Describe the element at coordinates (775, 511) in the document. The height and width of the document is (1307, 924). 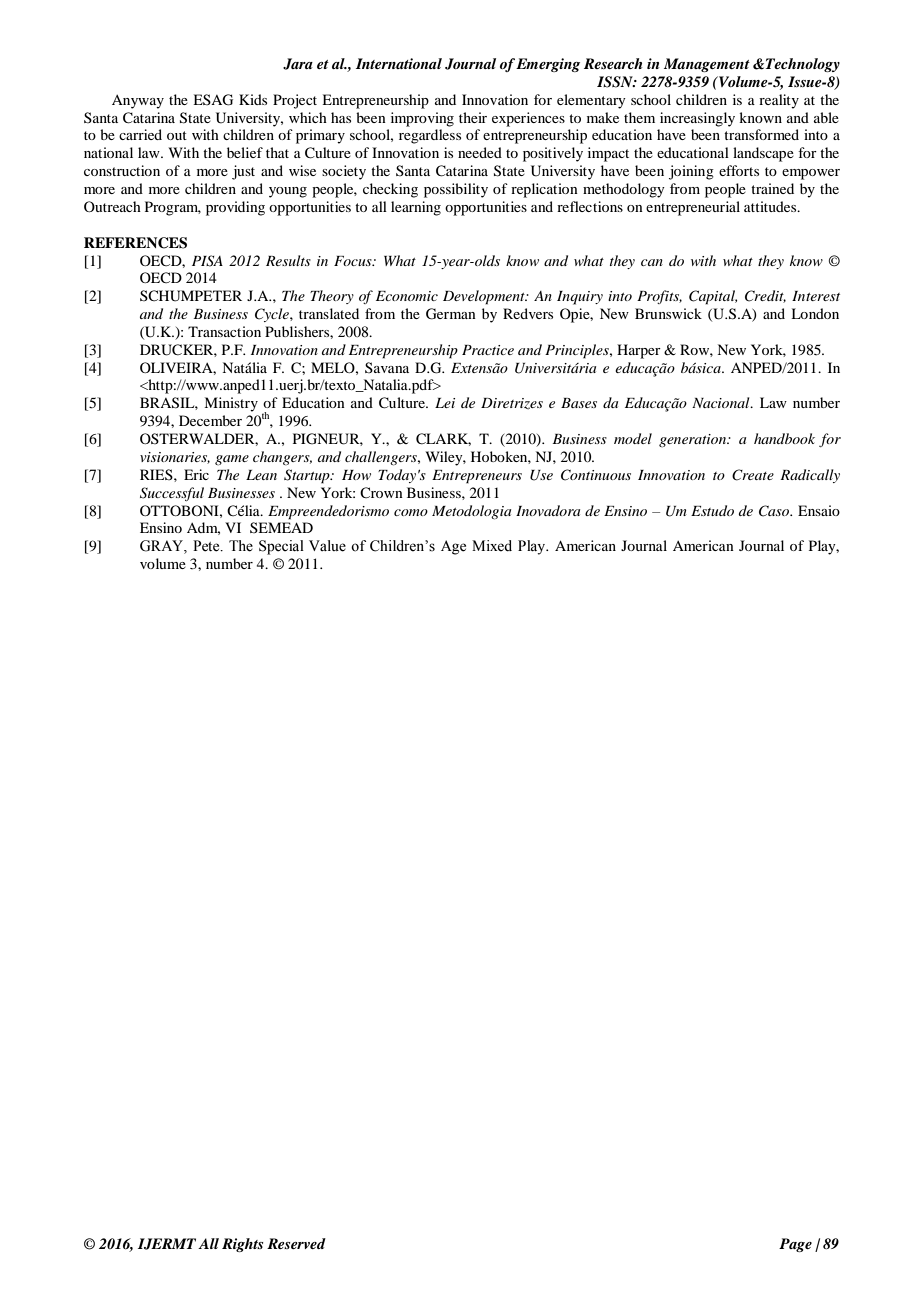
I see `Caso` at that location.
